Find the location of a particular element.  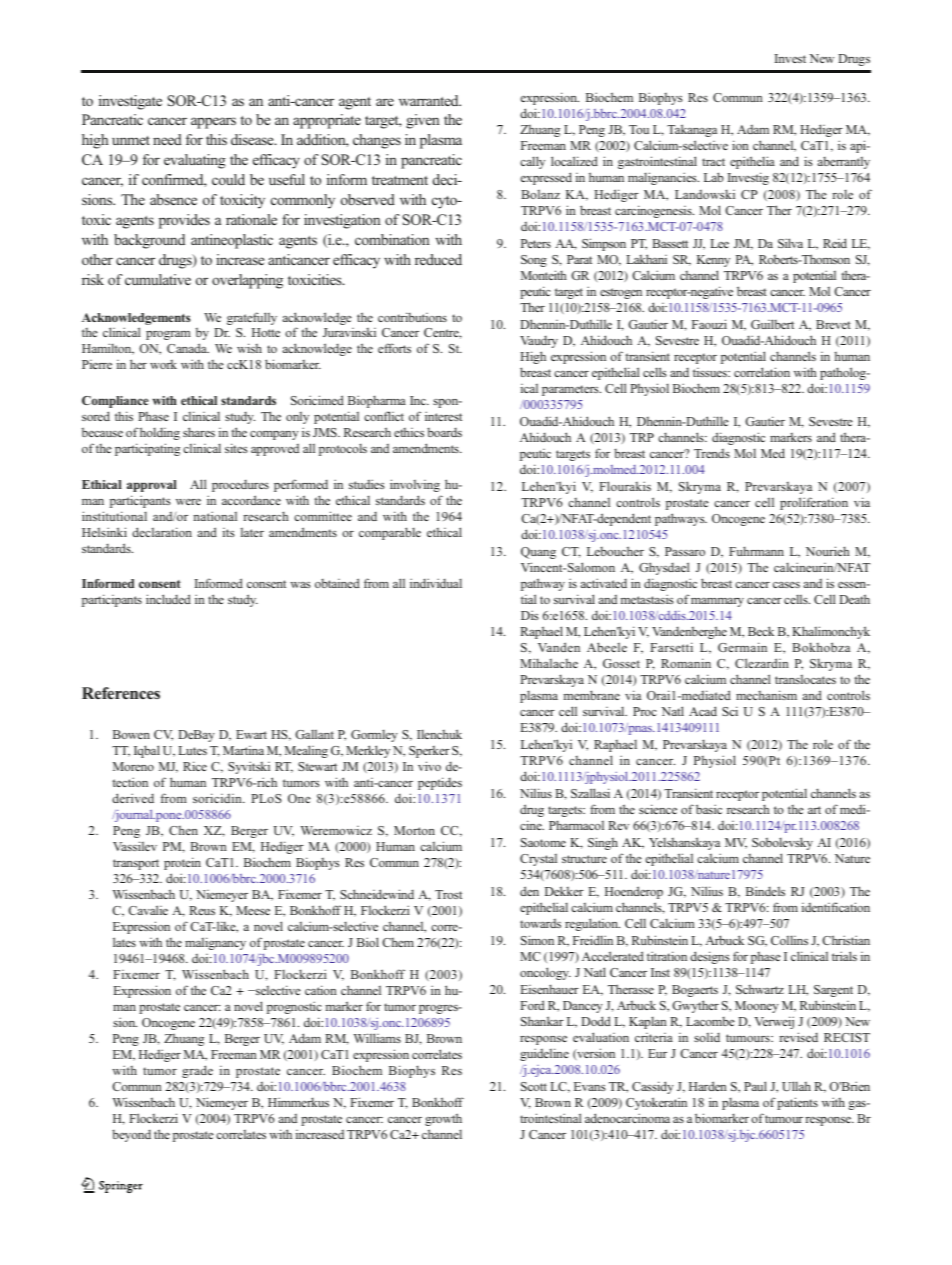

basic is located at coordinates (709, 809).
